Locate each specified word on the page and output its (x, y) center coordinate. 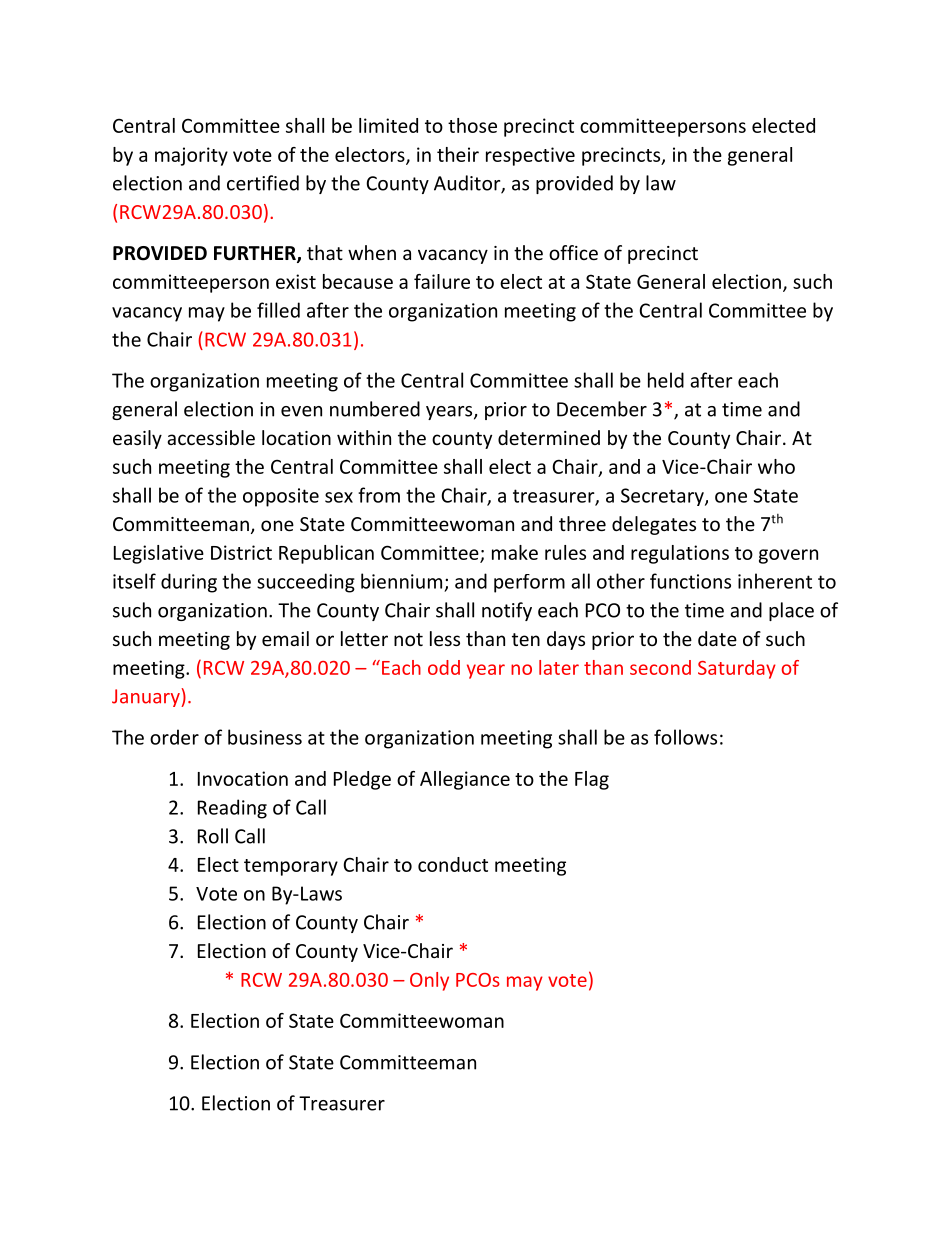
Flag (592, 780)
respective (530, 156)
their (458, 154)
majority (191, 156)
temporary (291, 867)
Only (429, 981)
